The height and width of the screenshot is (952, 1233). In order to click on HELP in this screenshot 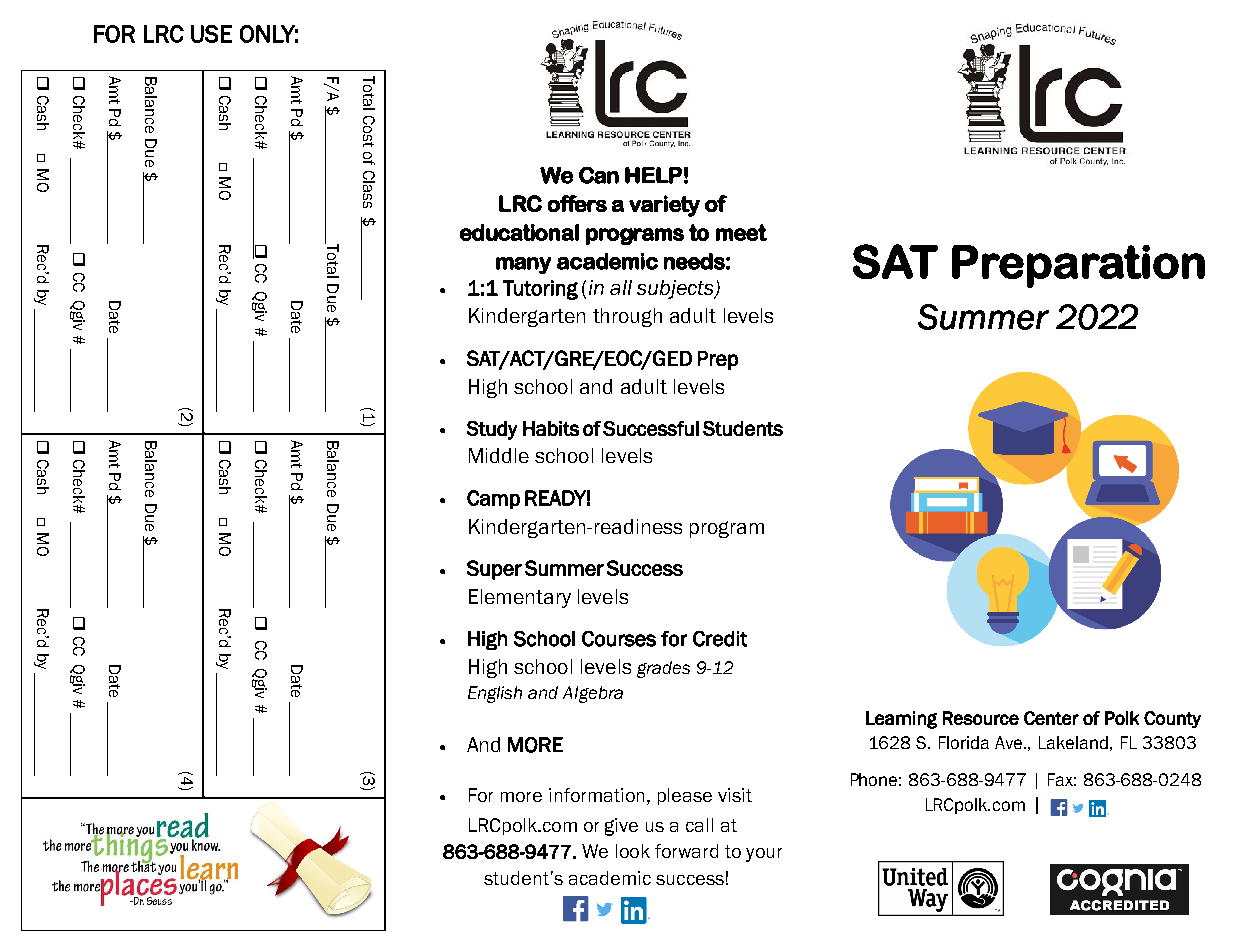, I will do `click(653, 175)`.
